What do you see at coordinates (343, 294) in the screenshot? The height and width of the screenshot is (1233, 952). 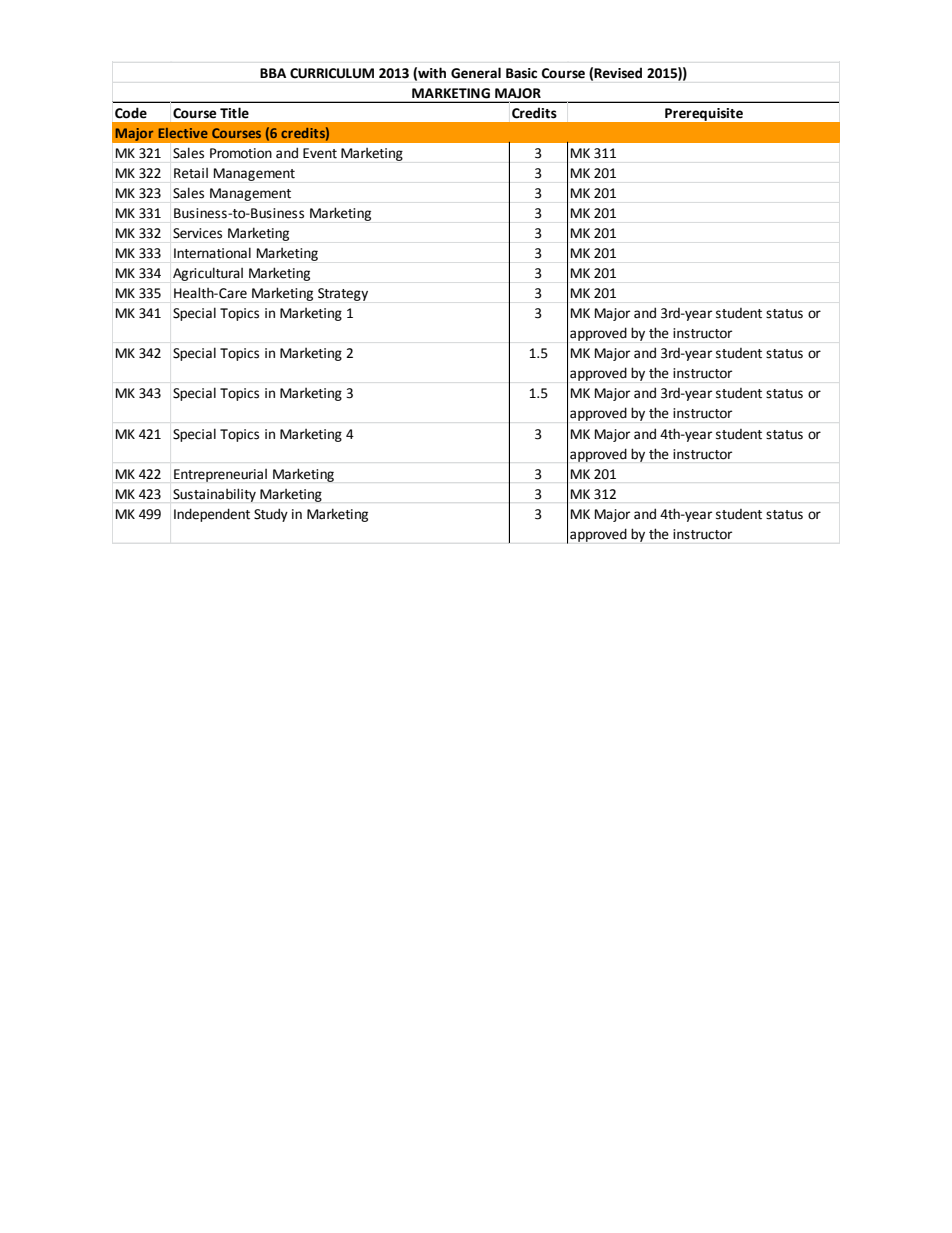 I see `Strategy` at bounding box center [343, 294].
